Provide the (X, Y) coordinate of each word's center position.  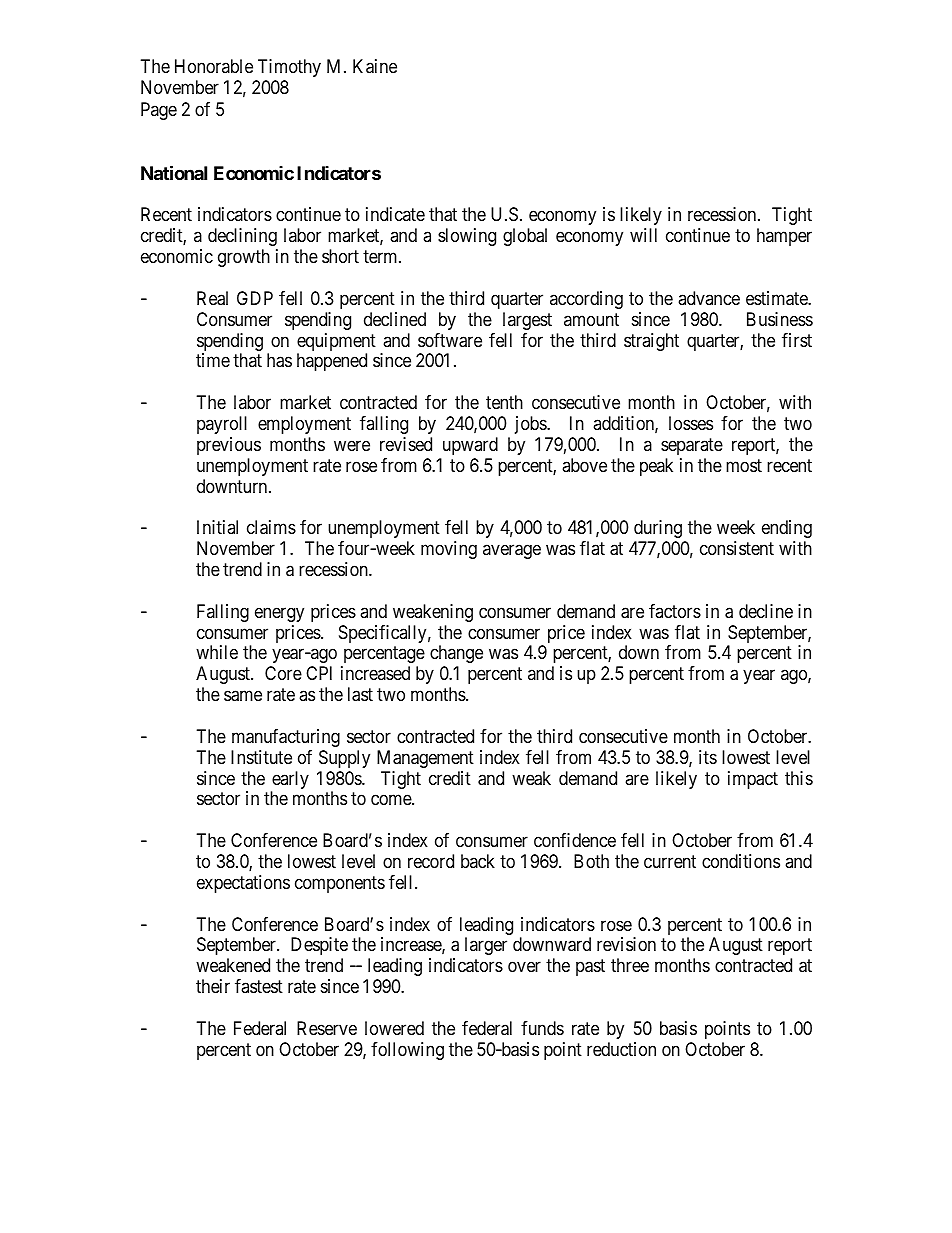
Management (425, 759)
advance (709, 298)
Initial (217, 527)
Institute (261, 757)
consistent (737, 548)
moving (449, 550)
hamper (784, 237)
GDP (255, 298)
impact (753, 780)
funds (542, 1028)
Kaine (375, 66)
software (450, 340)
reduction (621, 1049)
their (213, 986)
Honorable (214, 66)
